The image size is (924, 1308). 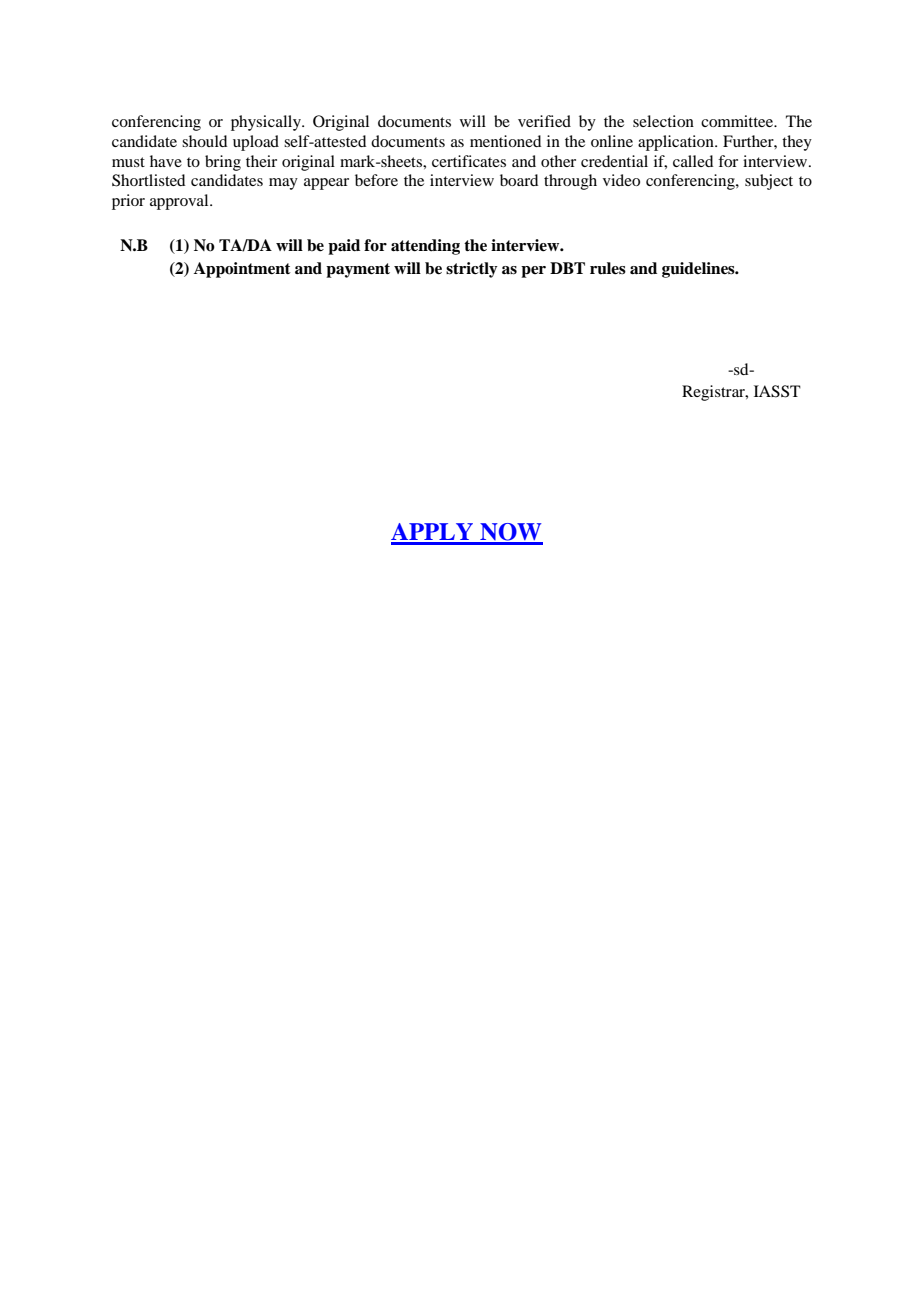 What do you see at coordinates (769, 182) in the document?
I see `subject` at bounding box center [769, 182].
